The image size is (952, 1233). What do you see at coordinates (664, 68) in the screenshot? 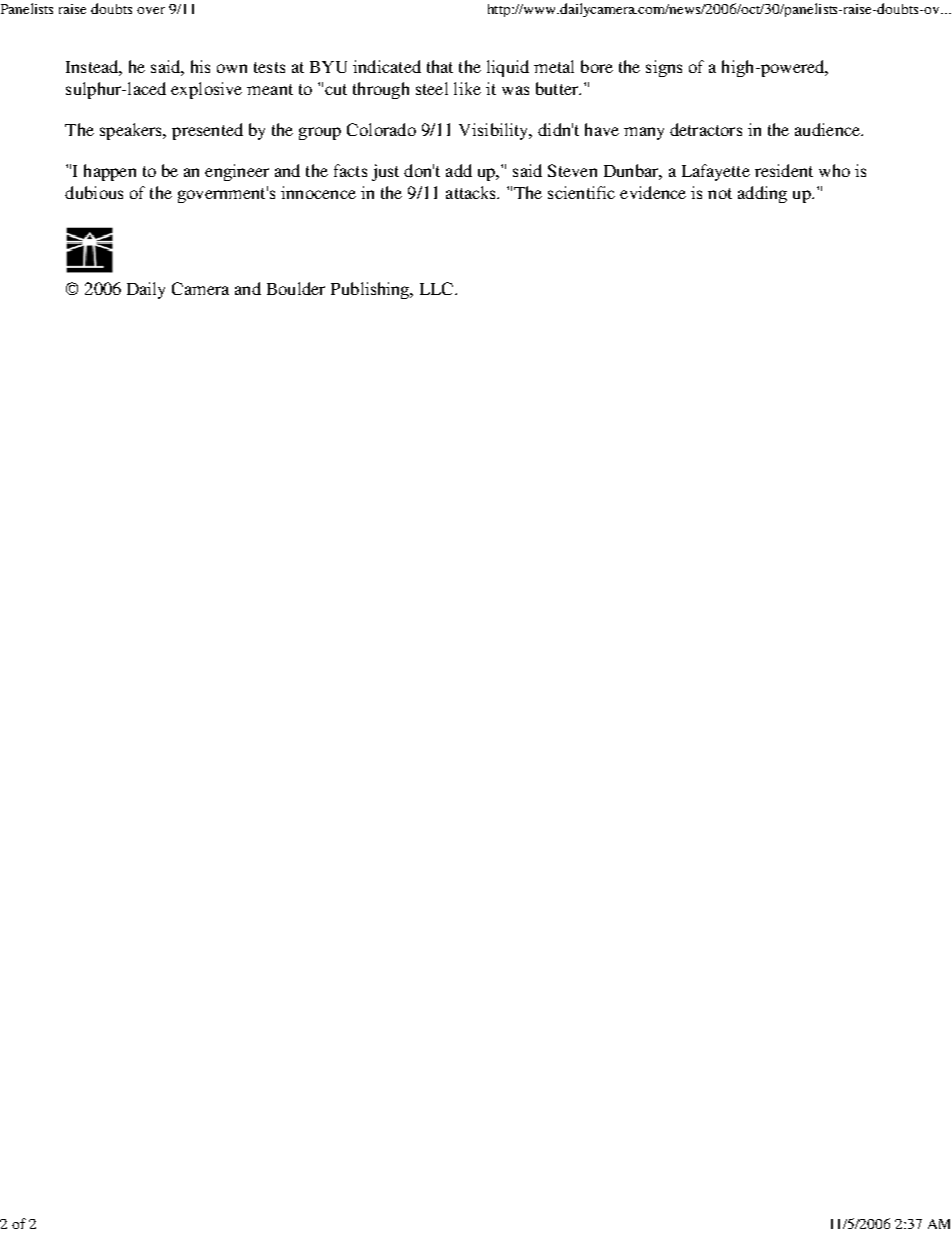
I see `signs` at bounding box center [664, 68].
